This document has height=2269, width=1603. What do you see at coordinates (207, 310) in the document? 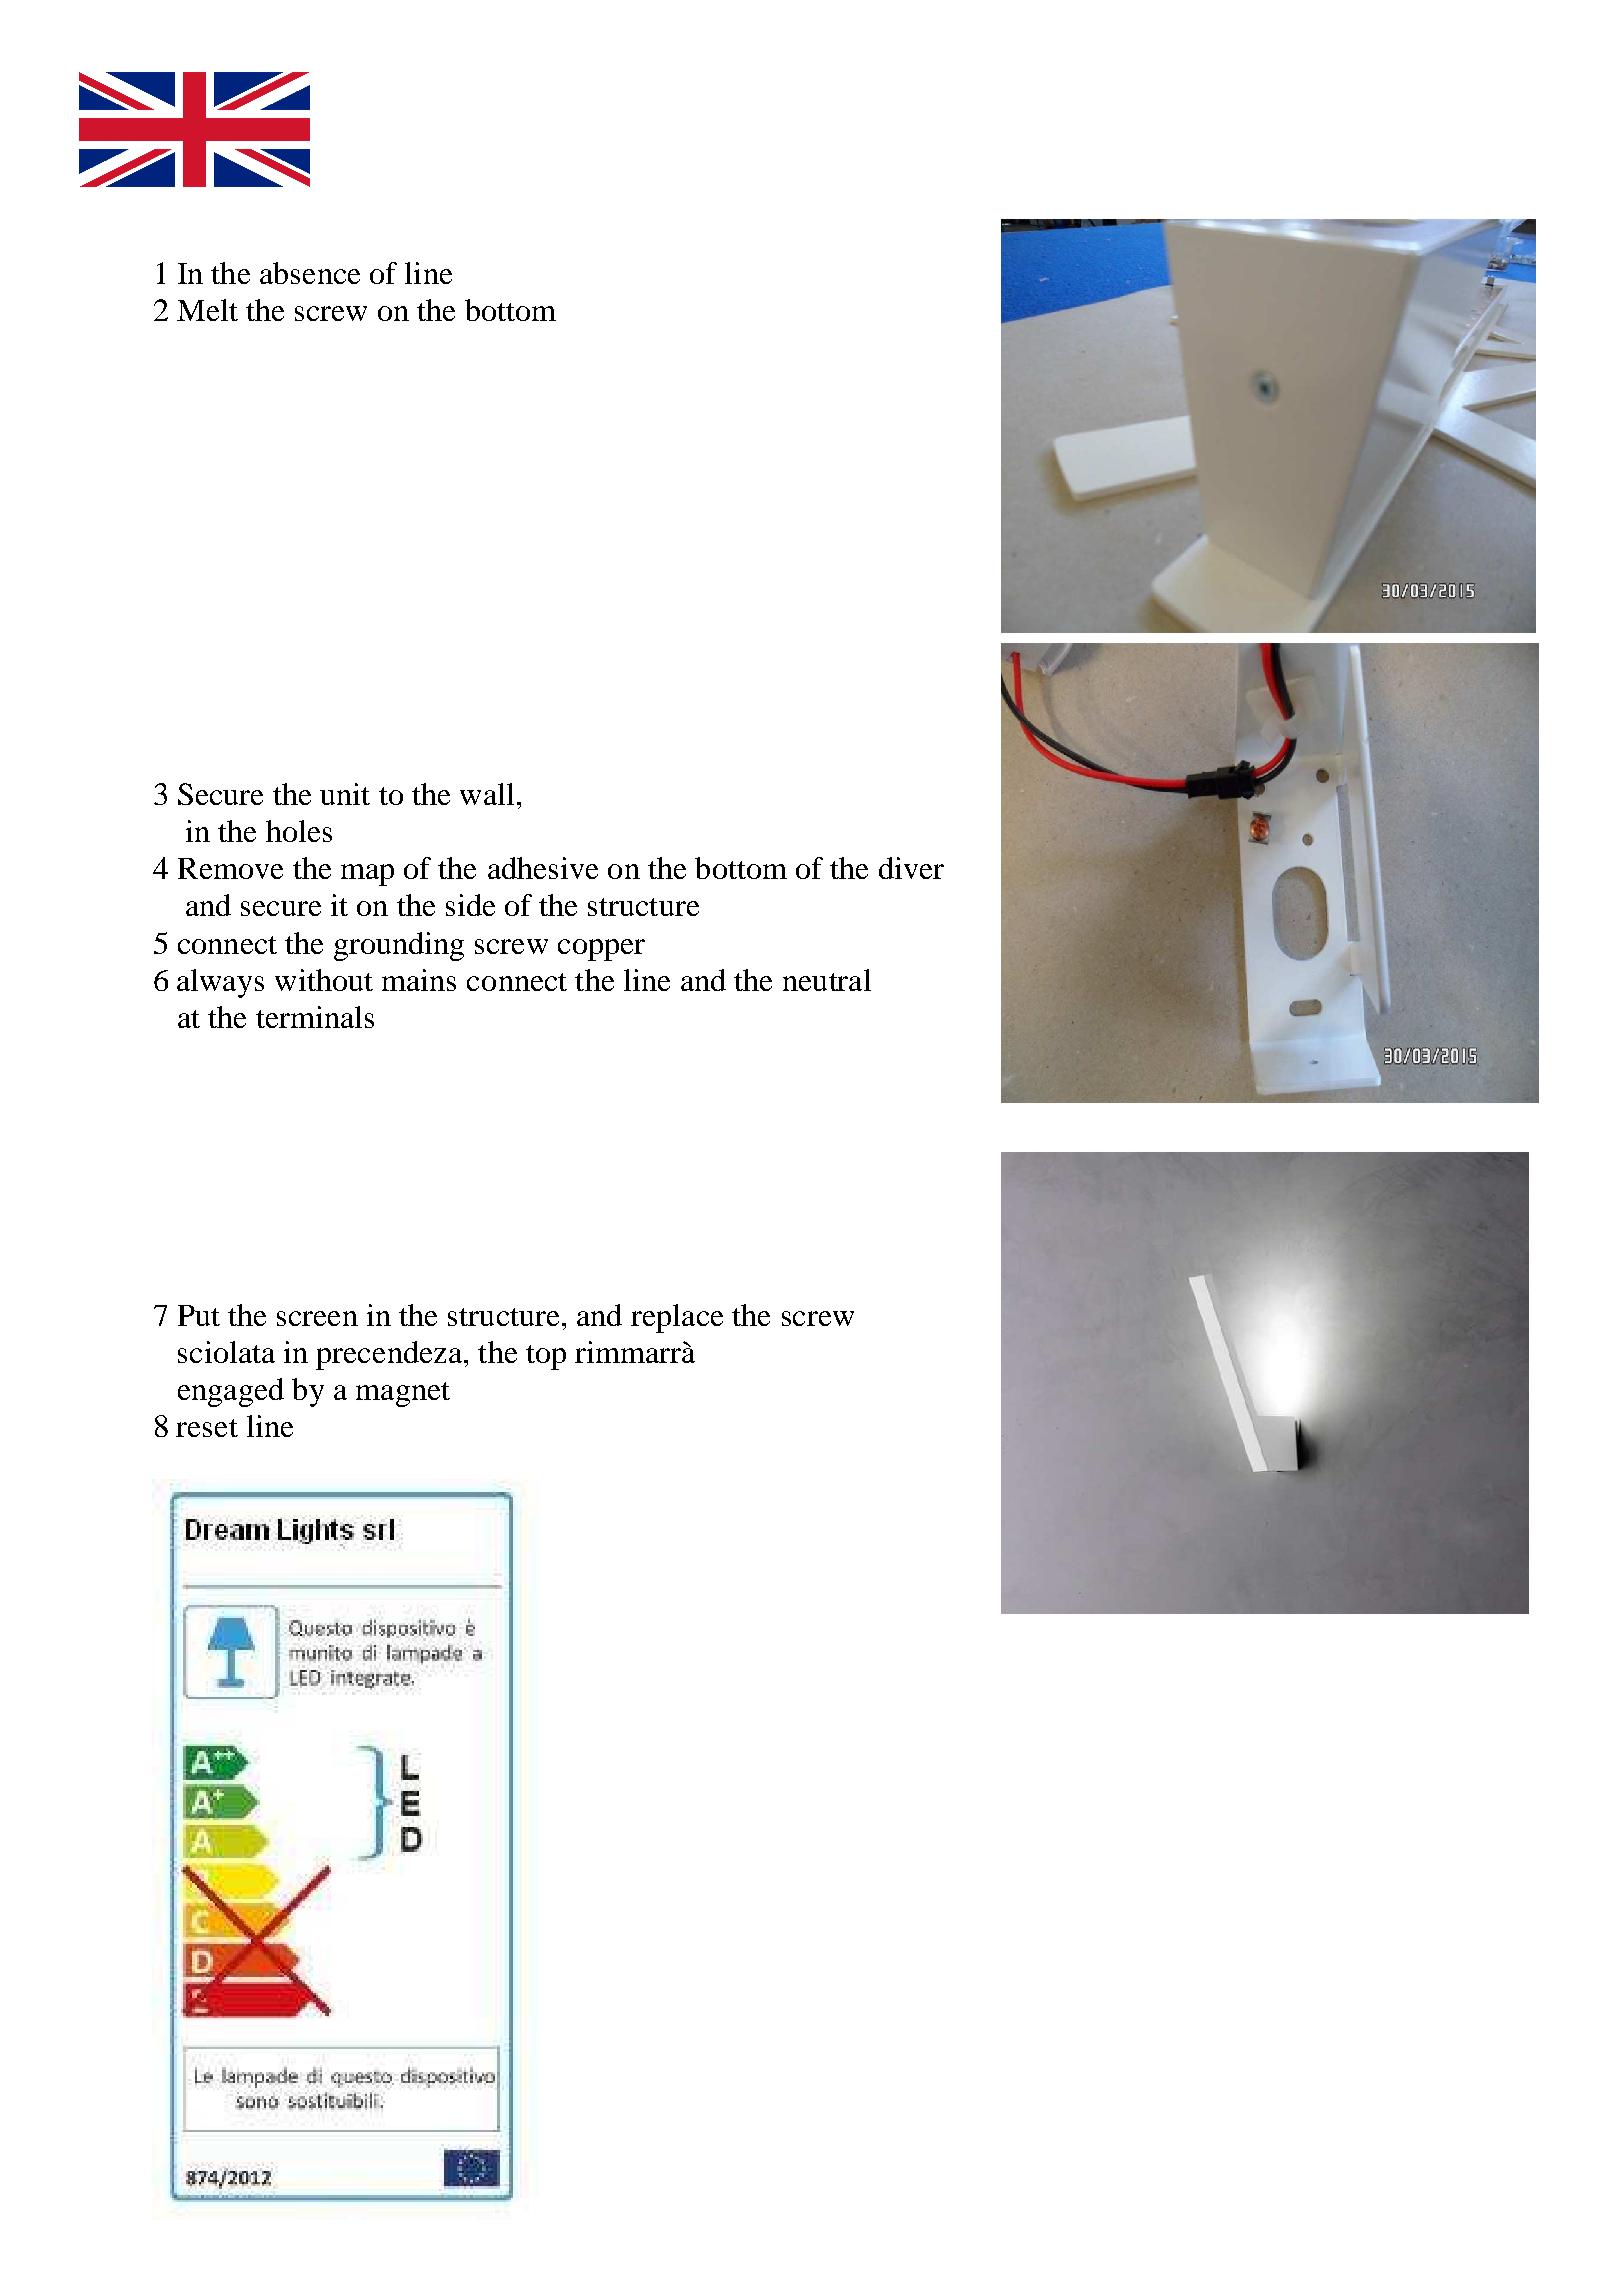
I see `Melt` at bounding box center [207, 310].
